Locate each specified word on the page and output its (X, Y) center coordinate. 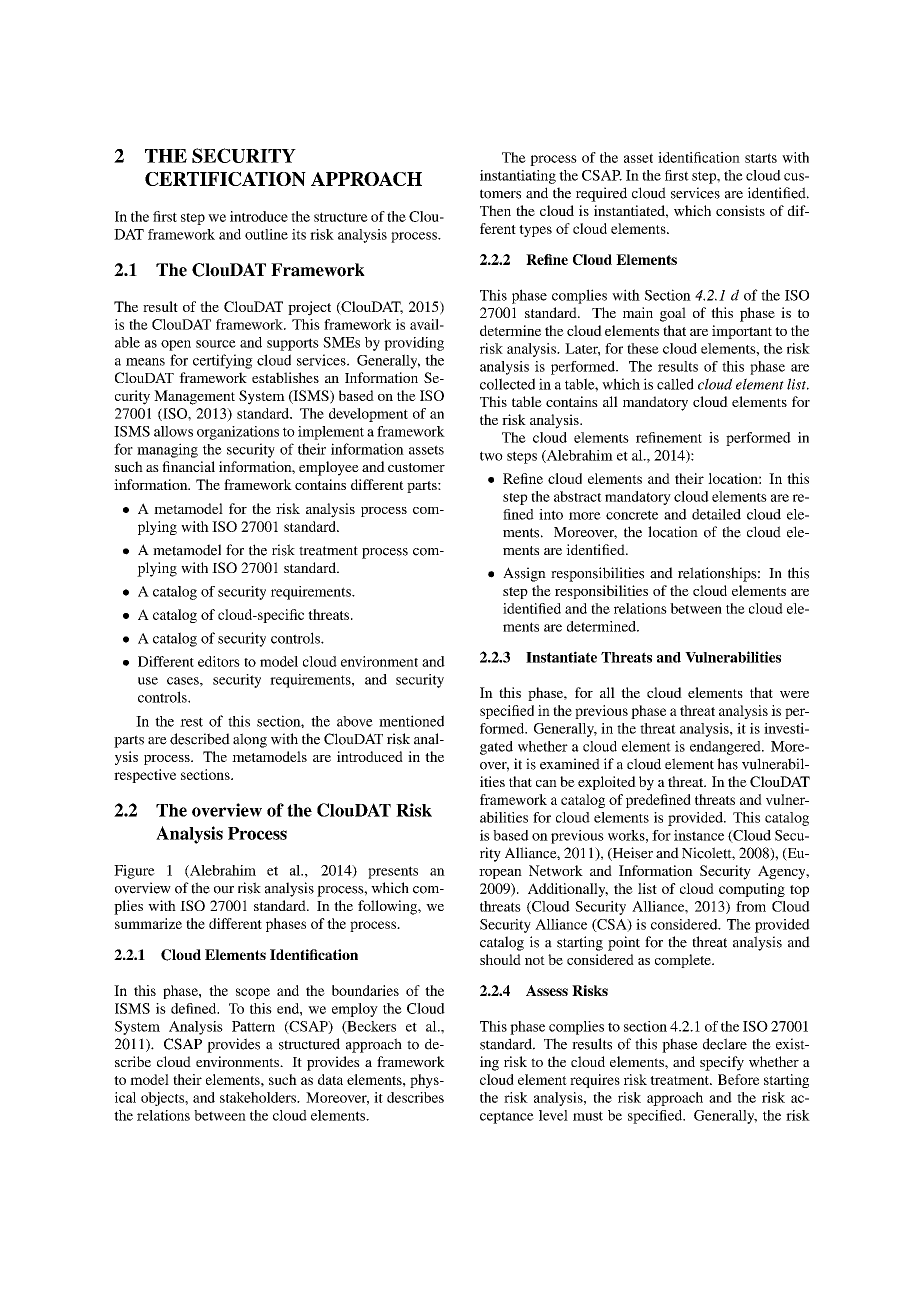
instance (699, 835)
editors (219, 661)
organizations (238, 433)
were (794, 694)
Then (495, 210)
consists (740, 210)
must (588, 1116)
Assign (524, 574)
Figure (134, 872)
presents (393, 872)
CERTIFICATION (225, 179)
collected (507, 384)
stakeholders (259, 1097)
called (675, 384)
